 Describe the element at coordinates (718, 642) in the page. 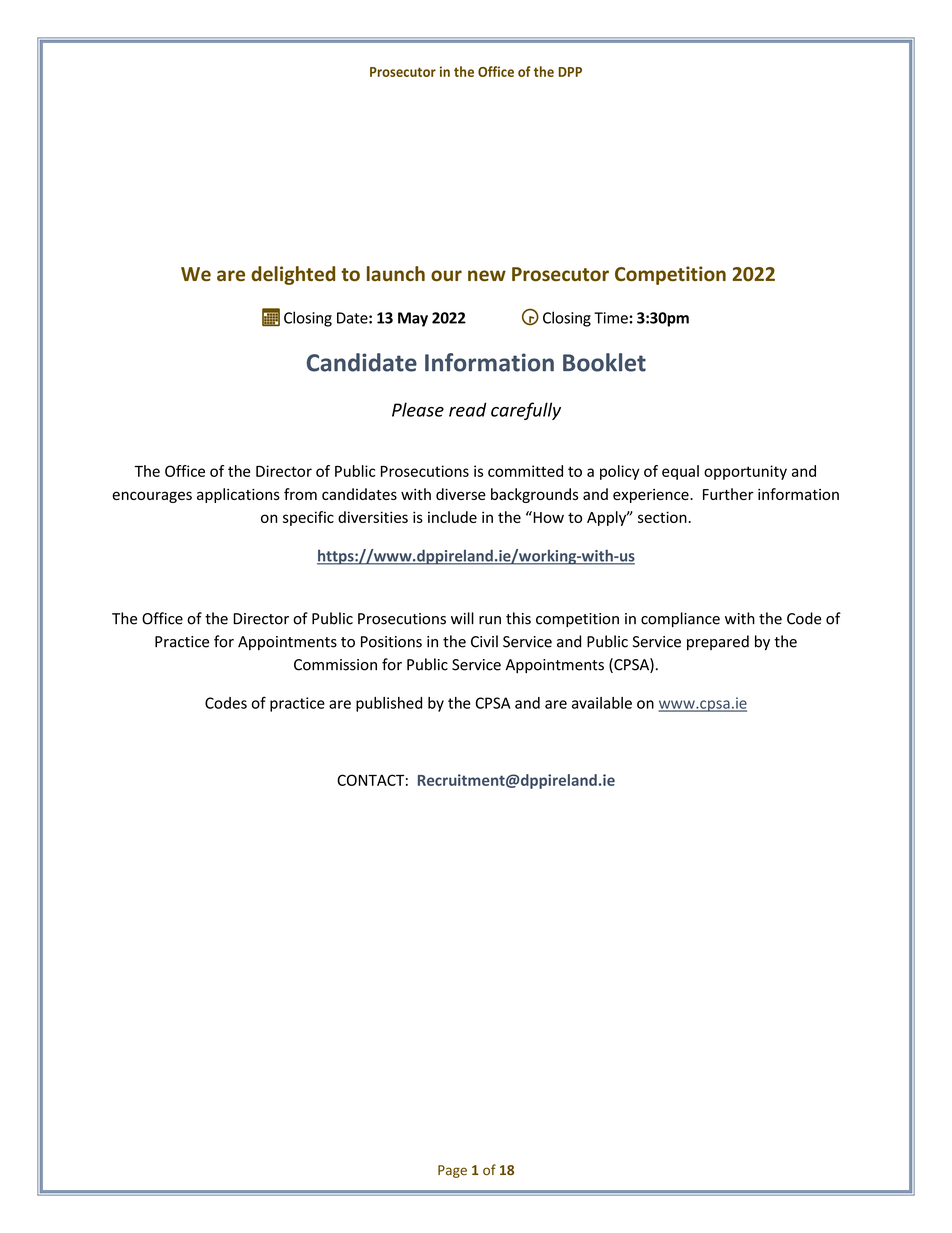

I see `prepared` at that location.
